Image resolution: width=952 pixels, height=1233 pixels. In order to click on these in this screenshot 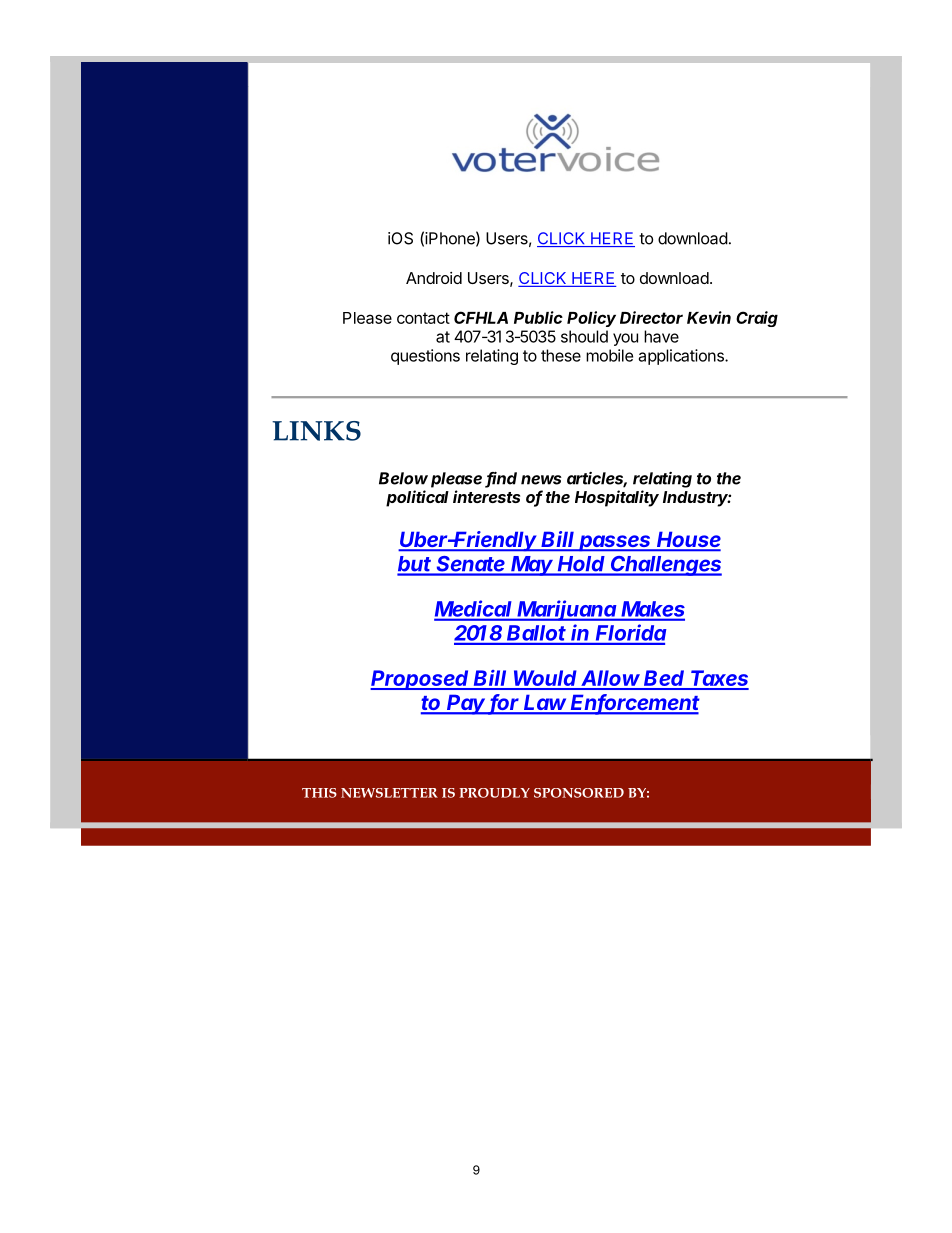, I will do `click(561, 355)`.
